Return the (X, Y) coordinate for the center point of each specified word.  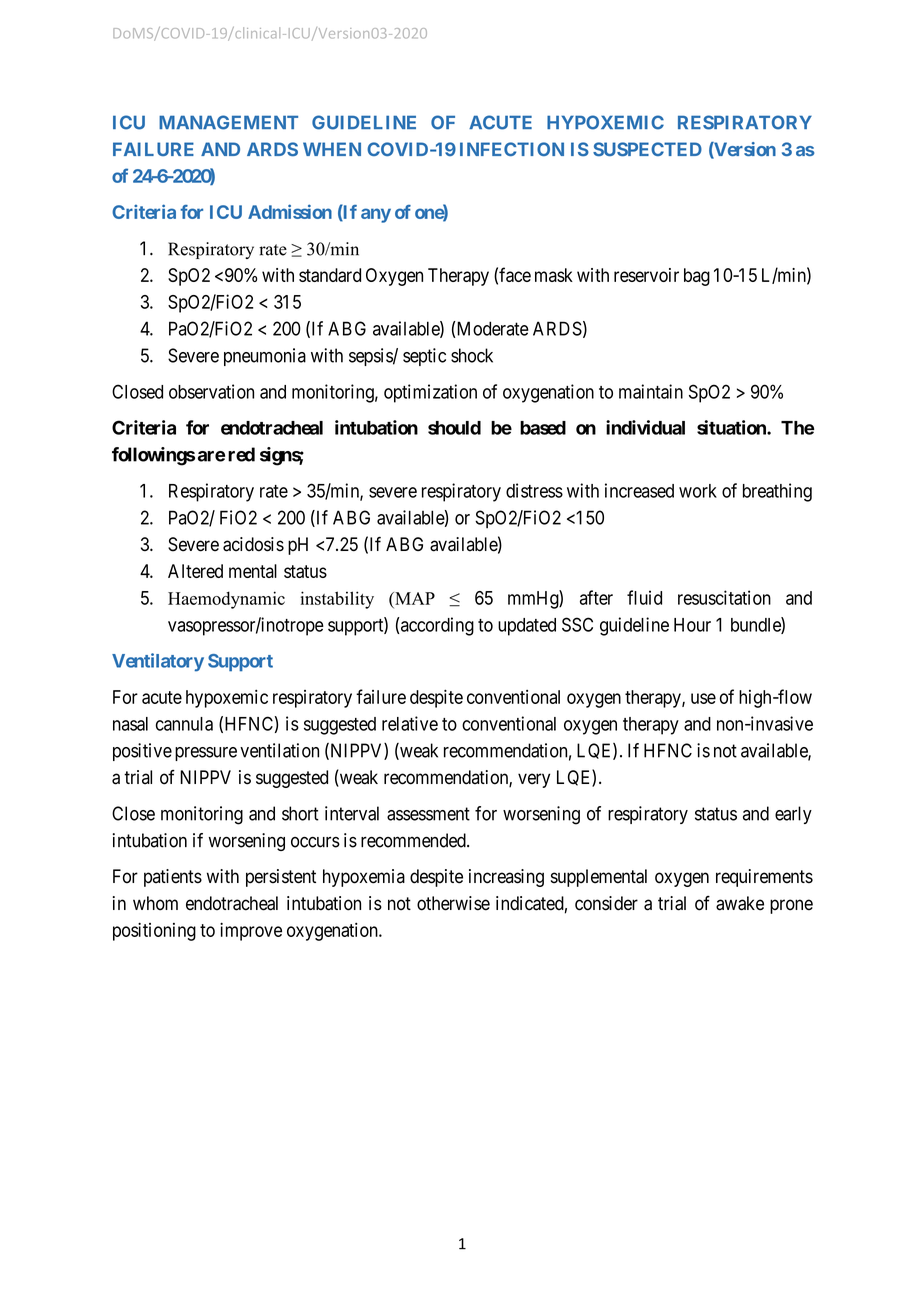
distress (534, 490)
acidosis (253, 544)
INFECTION (512, 149)
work (698, 491)
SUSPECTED (647, 149)
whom (155, 903)
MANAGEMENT (228, 122)
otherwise (453, 903)
